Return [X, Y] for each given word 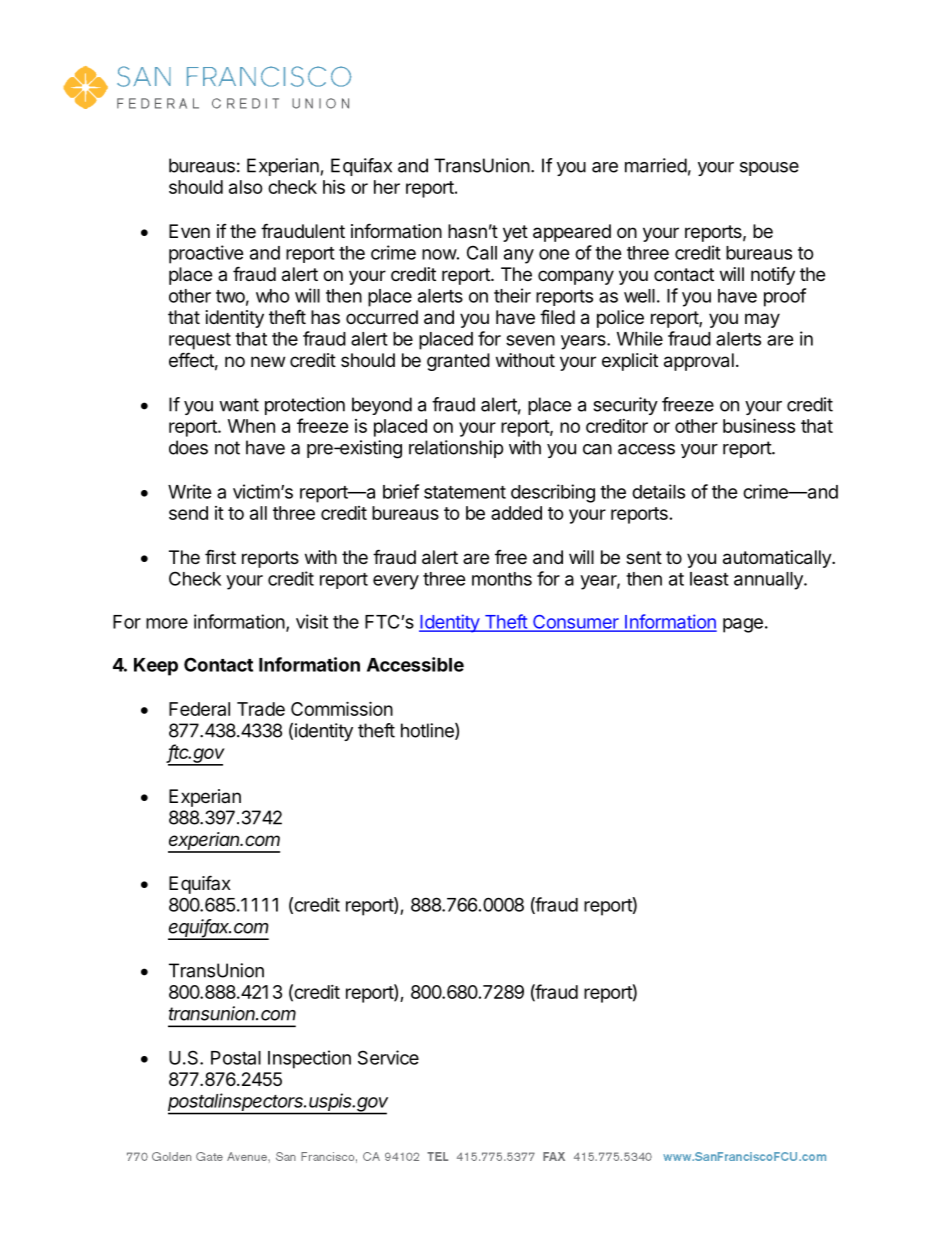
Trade [261, 709]
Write [190, 491]
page [743, 625]
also [246, 187]
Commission [342, 708]
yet [515, 233]
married [656, 165]
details [658, 491]
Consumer [576, 623]
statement [465, 492]
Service [388, 1057]
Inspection [309, 1059]
